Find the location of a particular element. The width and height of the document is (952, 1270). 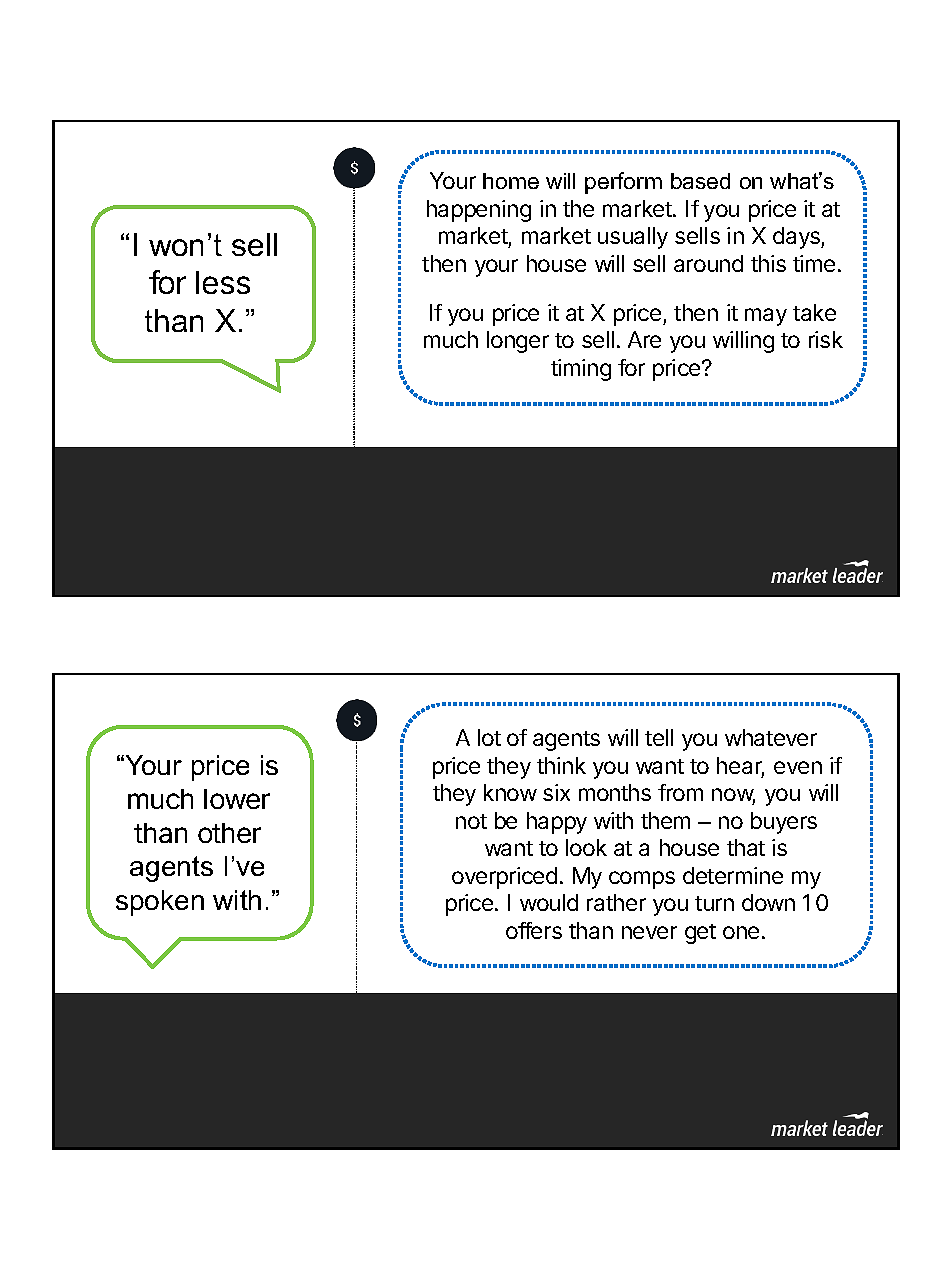

less is located at coordinates (223, 282).
